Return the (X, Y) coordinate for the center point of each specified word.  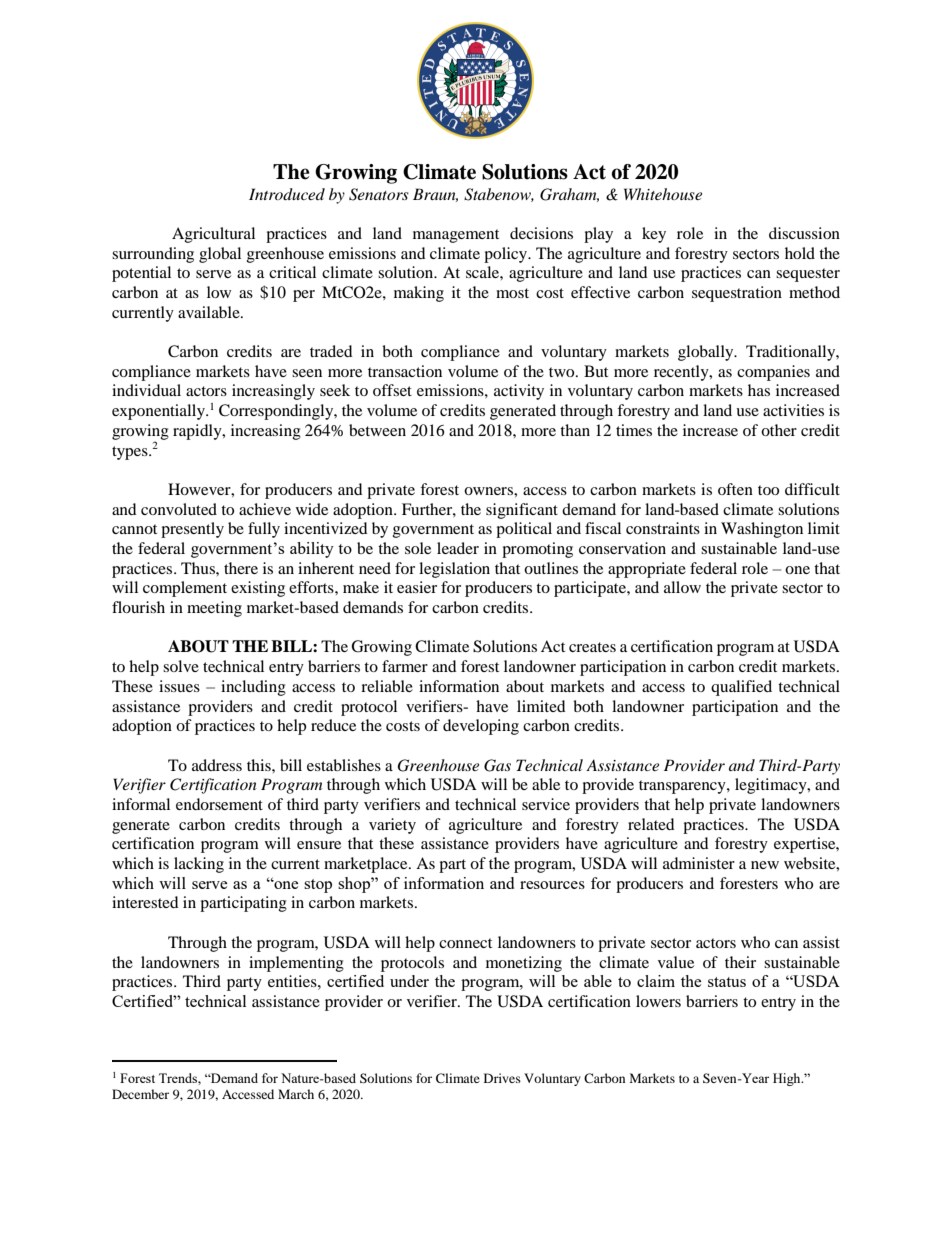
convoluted (179, 509)
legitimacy (772, 786)
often (735, 489)
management (456, 236)
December (140, 1094)
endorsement (219, 804)
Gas (497, 765)
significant (522, 511)
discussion (804, 233)
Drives (502, 1078)
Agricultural (213, 235)
